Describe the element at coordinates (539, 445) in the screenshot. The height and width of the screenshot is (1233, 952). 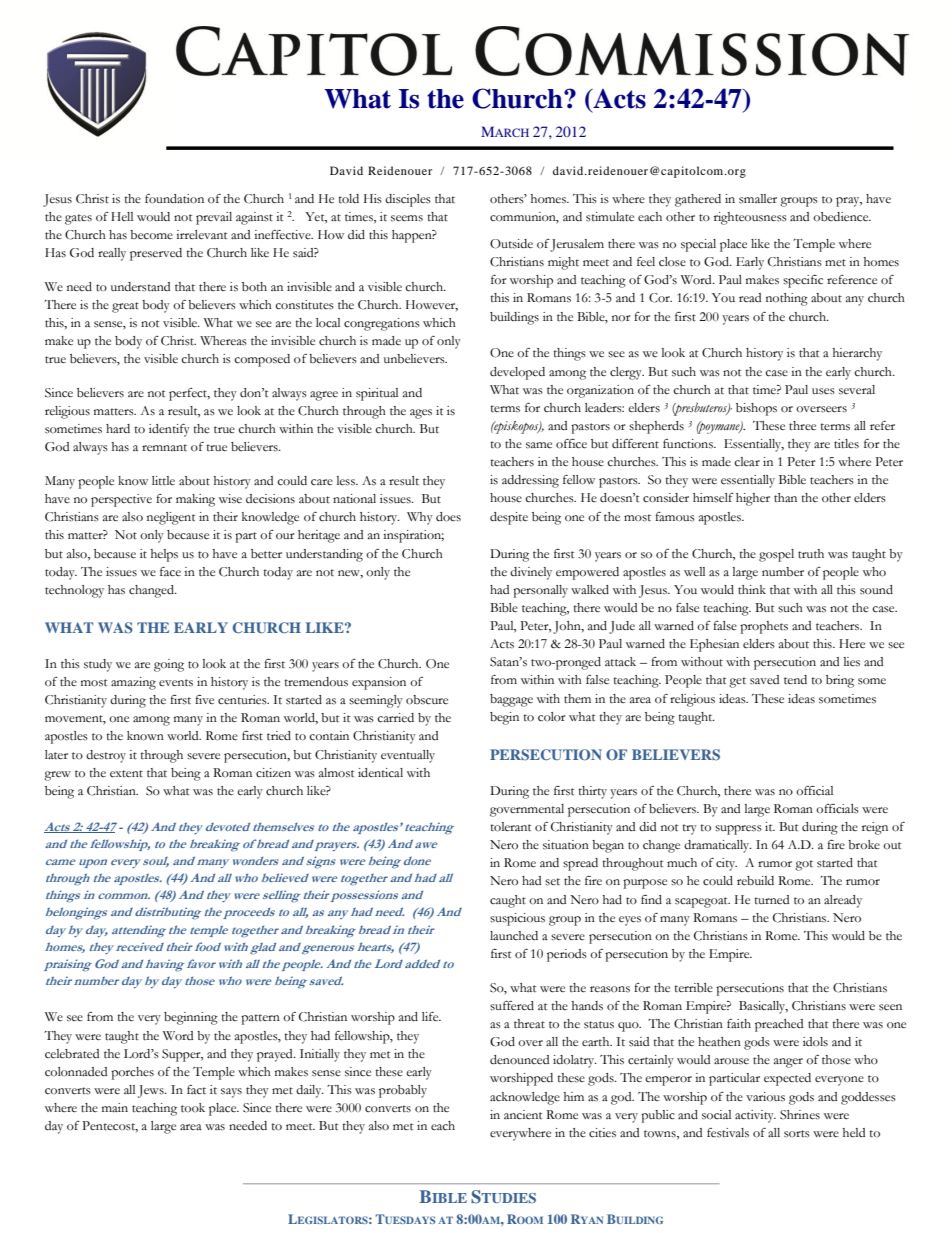
I see `same` at that location.
